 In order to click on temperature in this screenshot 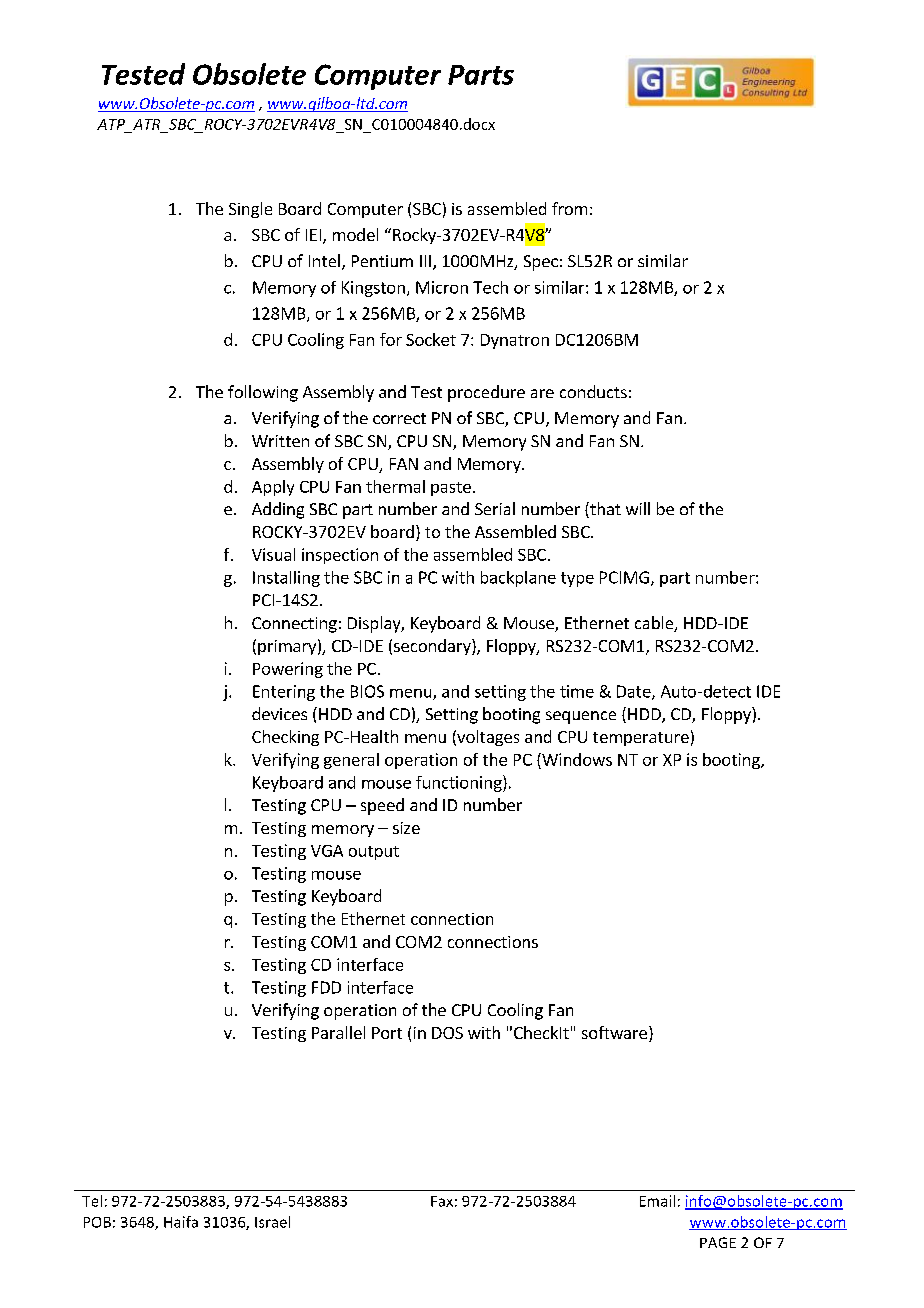, I will do `click(641, 739)`.
